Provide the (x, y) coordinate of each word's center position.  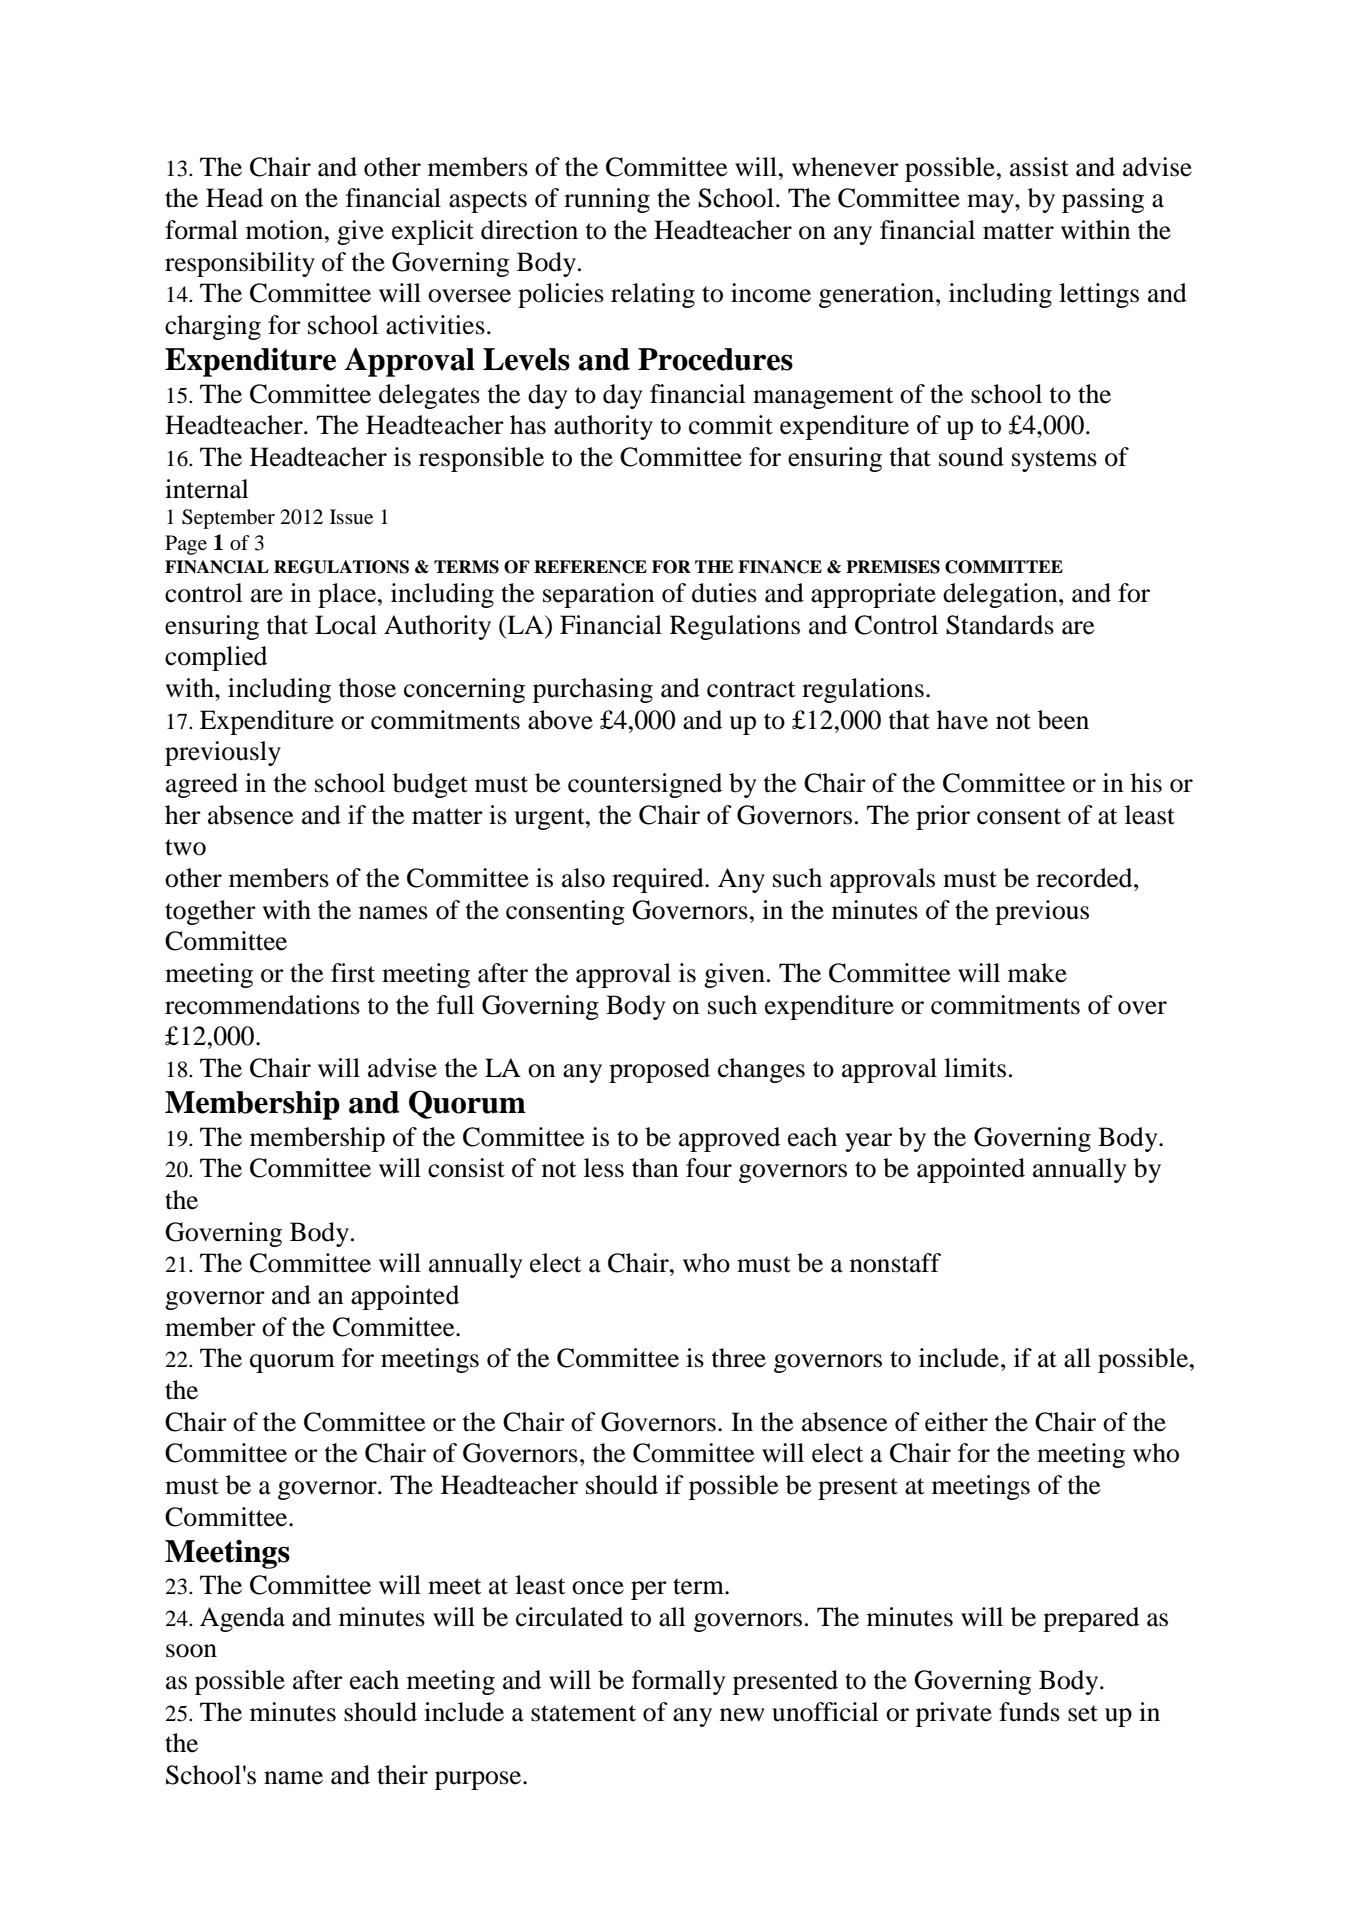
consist (466, 1168)
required (659, 880)
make (1037, 973)
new (742, 1715)
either (956, 1422)
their (402, 1775)
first (353, 973)
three (739, 1358)
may (991, 203)
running (607, 200)
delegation (1001, 595)
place (348, 595)
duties (724, 593)
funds (1029, 1712)
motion (286, 230)
